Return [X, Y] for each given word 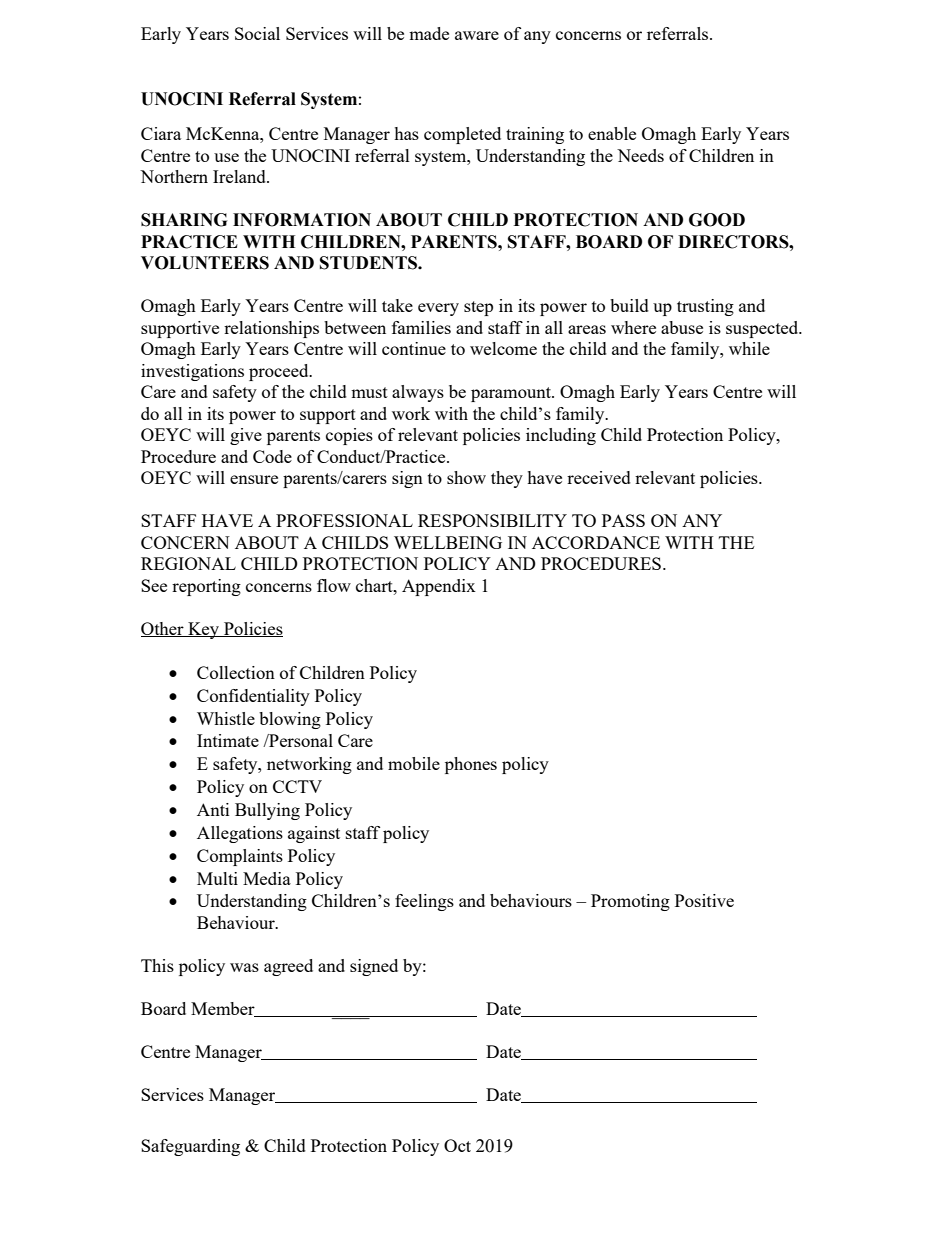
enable [612, 133]
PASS [623, 520]
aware [477, 35]
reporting [206, 587]
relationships [271, 329]
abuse [682, 327]
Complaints [240, 857]
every [438, 309]
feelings [424, 902]
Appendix [439, 587]
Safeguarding [190, 1147]
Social [257, 33]
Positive [704, 900]
